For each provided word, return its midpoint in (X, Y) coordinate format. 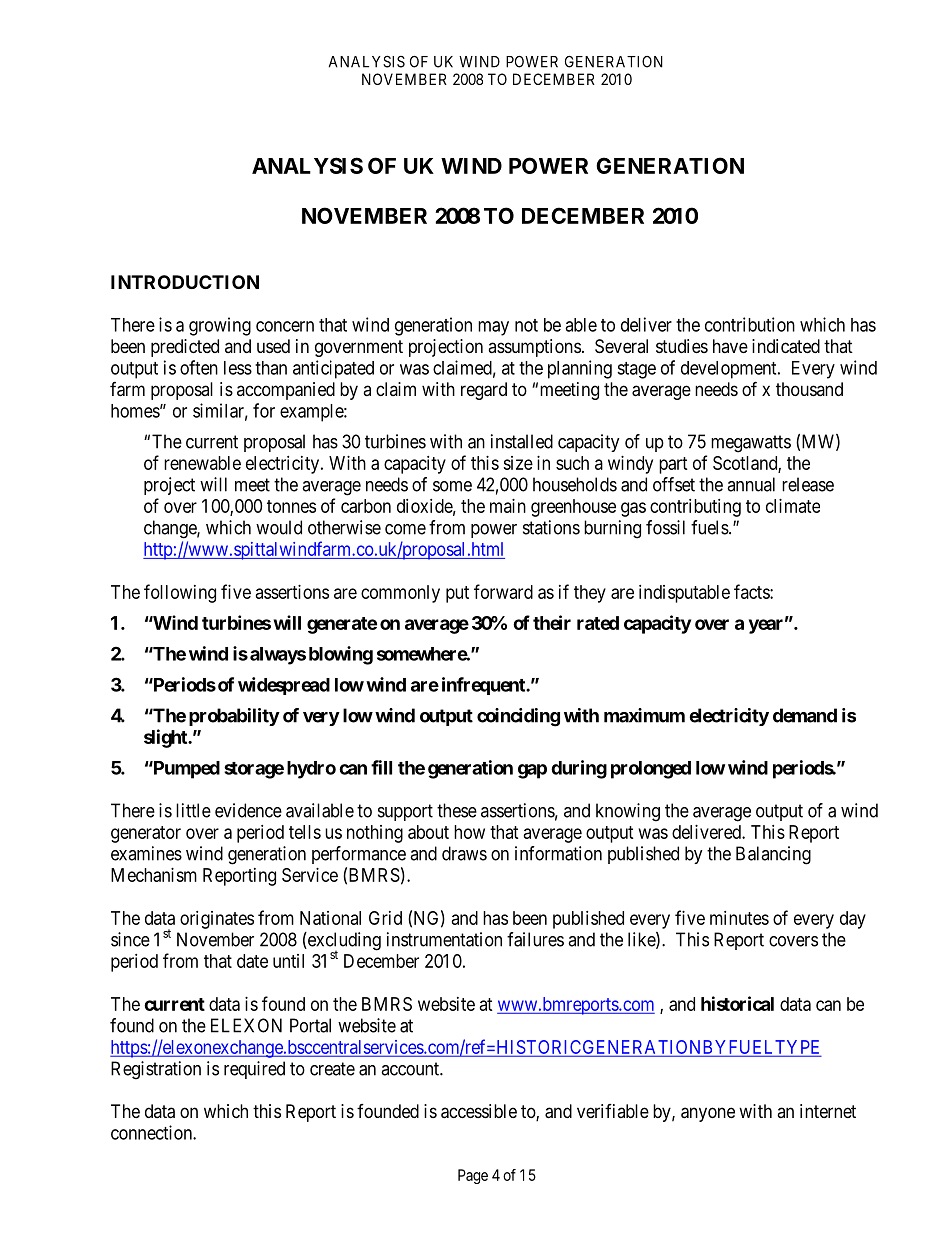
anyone (708, 1114)
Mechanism (154, 875)
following (180, 593)
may (493, 328)
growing (220, 326)
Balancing (773, 855)
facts (752, 591)
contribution (750, 324)
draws (464, 853)
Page (473, 1176)
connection (152, 1132)
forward (503, 591)
